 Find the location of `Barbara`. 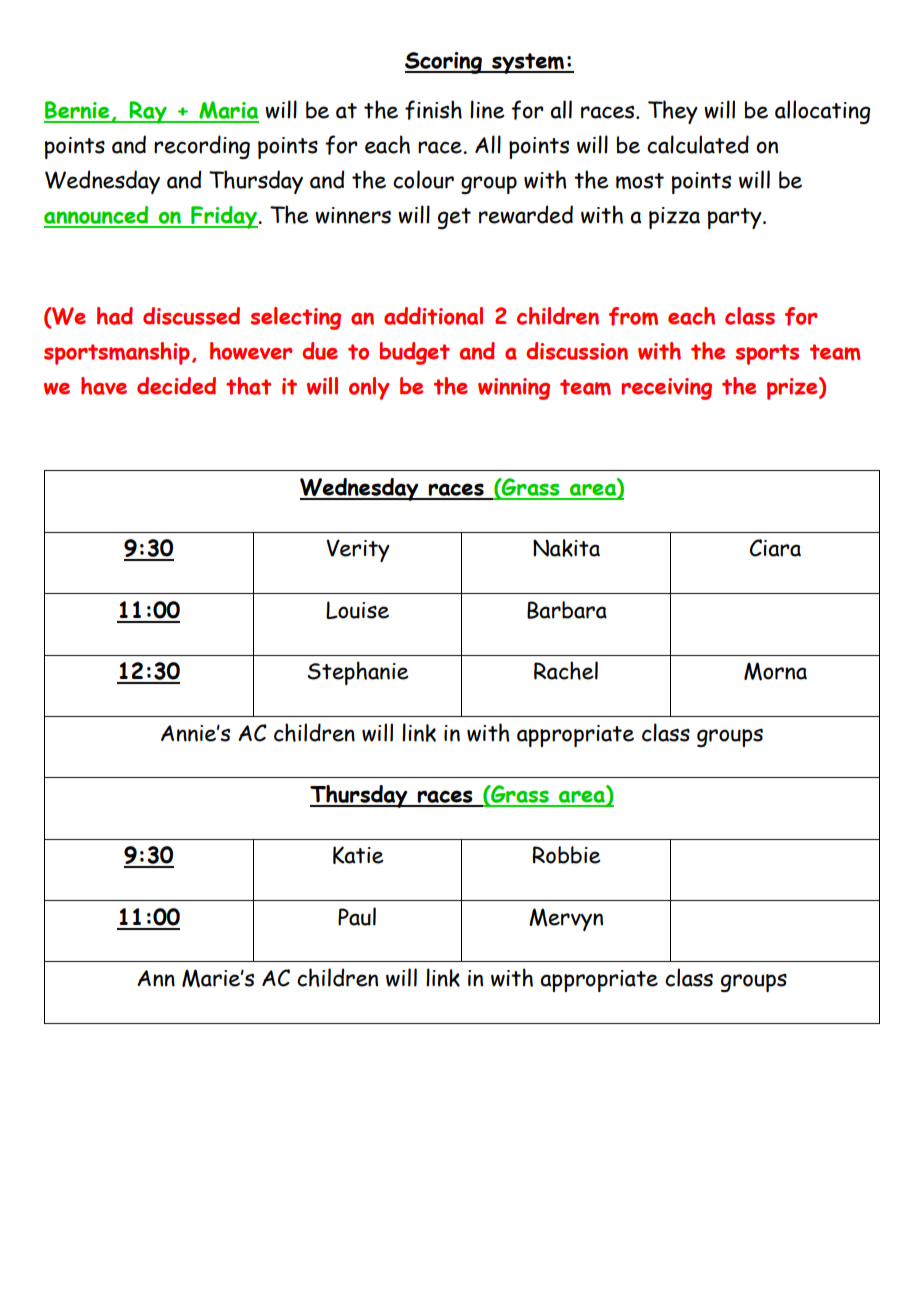

Barbara is located at coordinates (567, 610).
